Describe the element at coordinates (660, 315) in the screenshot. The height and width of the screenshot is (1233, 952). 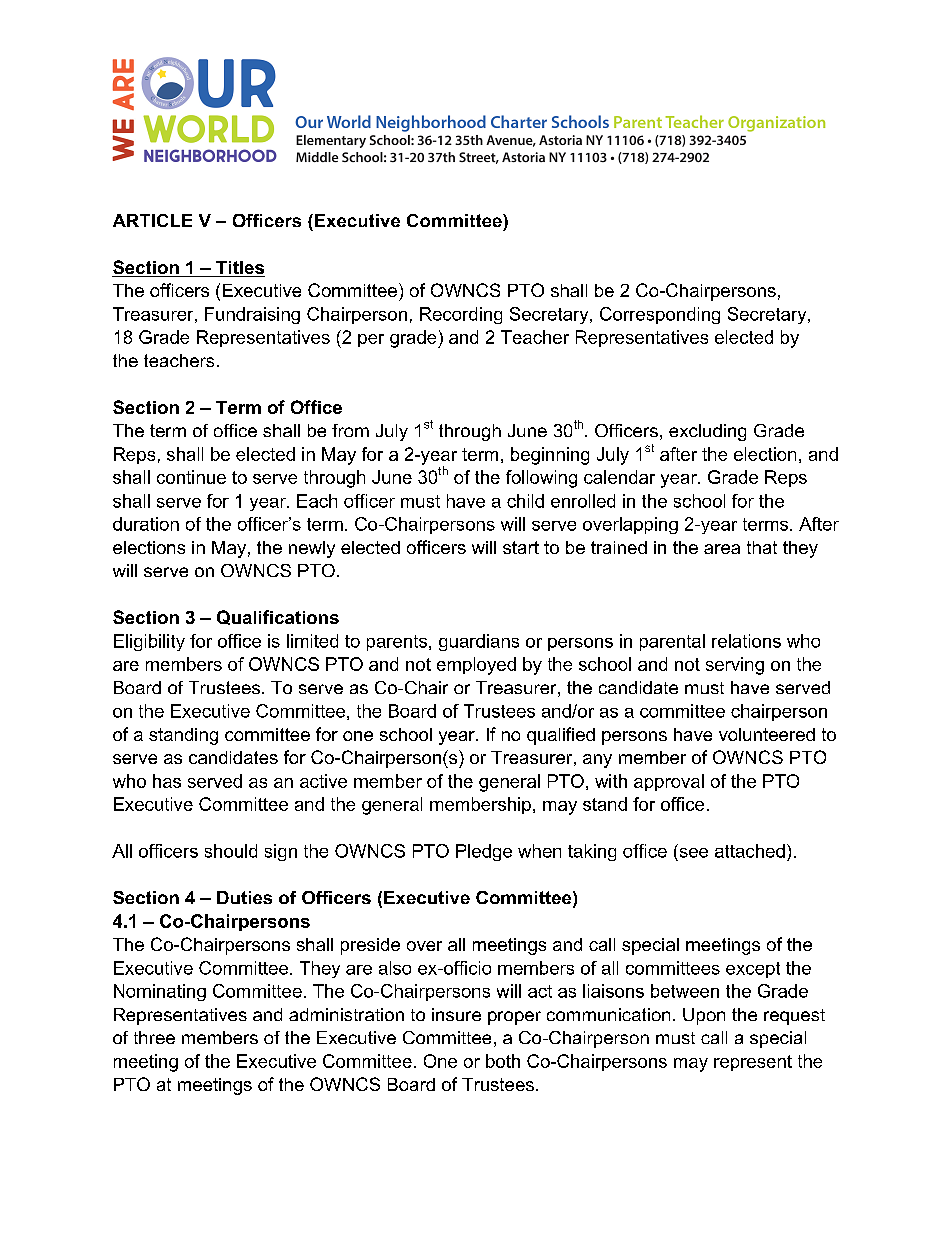
I see `Corresponding` at that location.
